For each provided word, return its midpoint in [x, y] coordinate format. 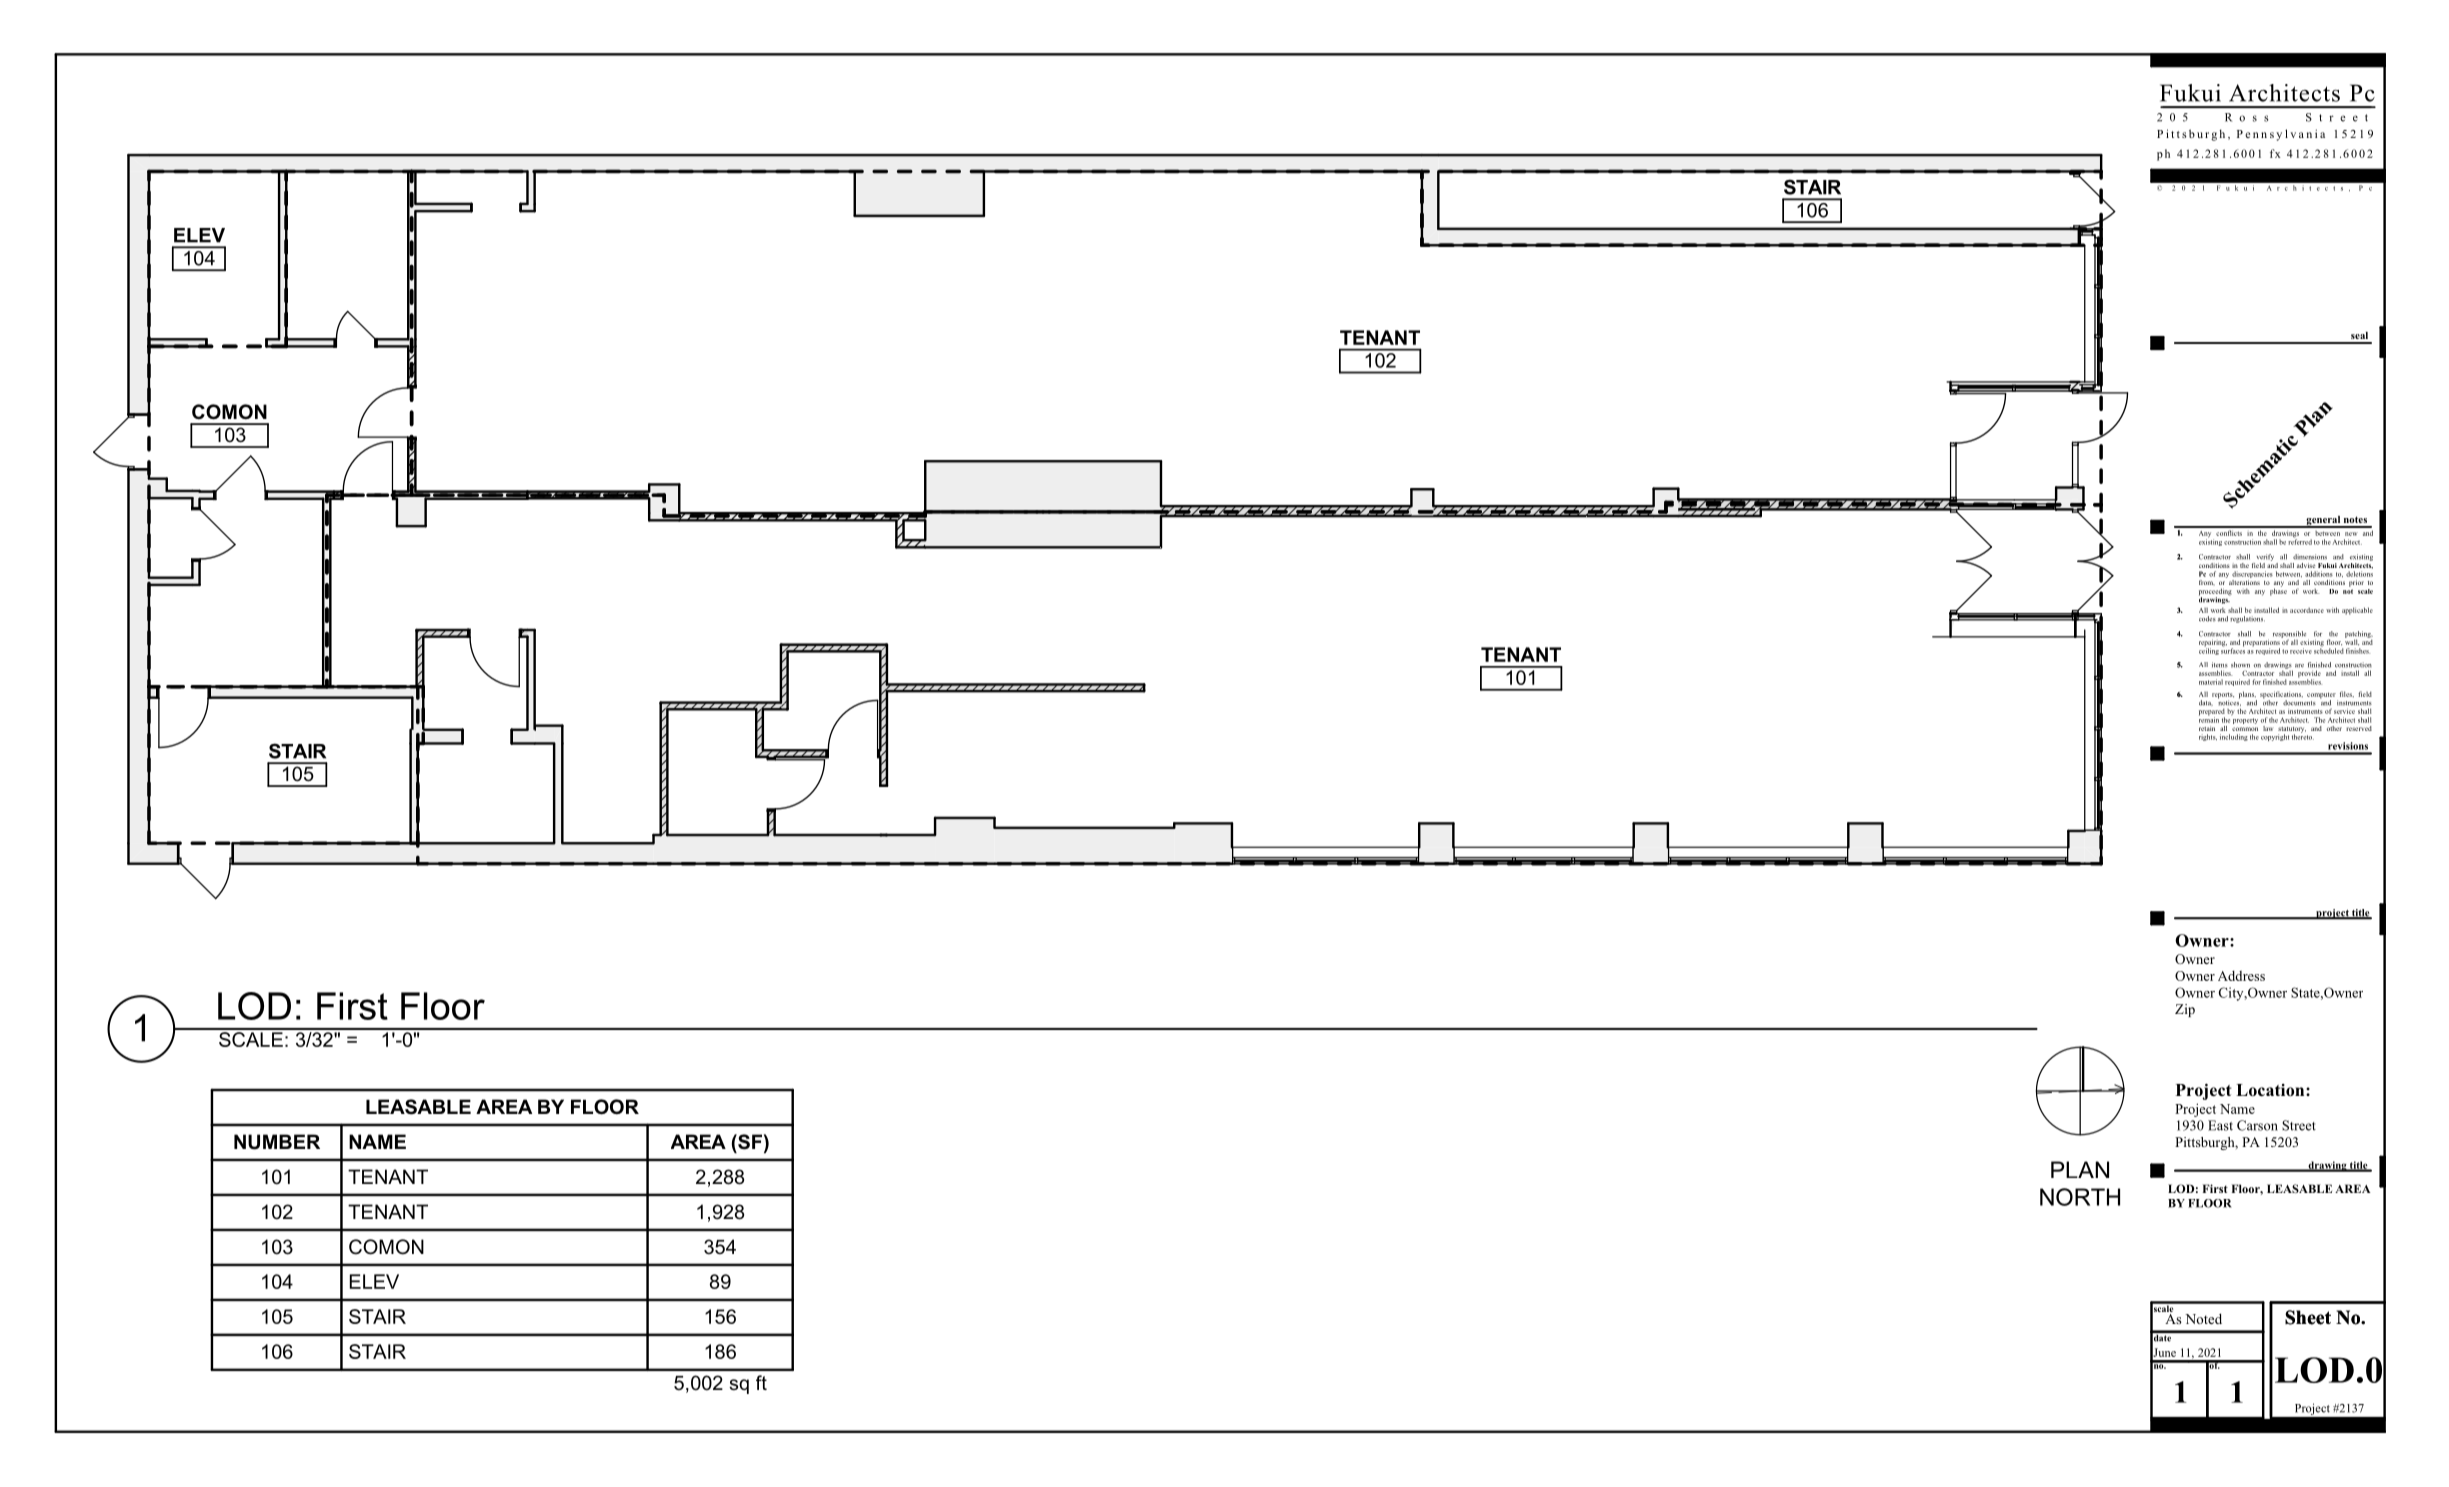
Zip [2185, 1010]
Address [2241, 975]
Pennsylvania [2281, 135]
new [2351, 534]
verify [2265, 557]
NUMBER [277, 1142]
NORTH [2080, 1197]
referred [2300, 541]
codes [2207, 619]
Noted [2203, 1318]
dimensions [2310, 557]
